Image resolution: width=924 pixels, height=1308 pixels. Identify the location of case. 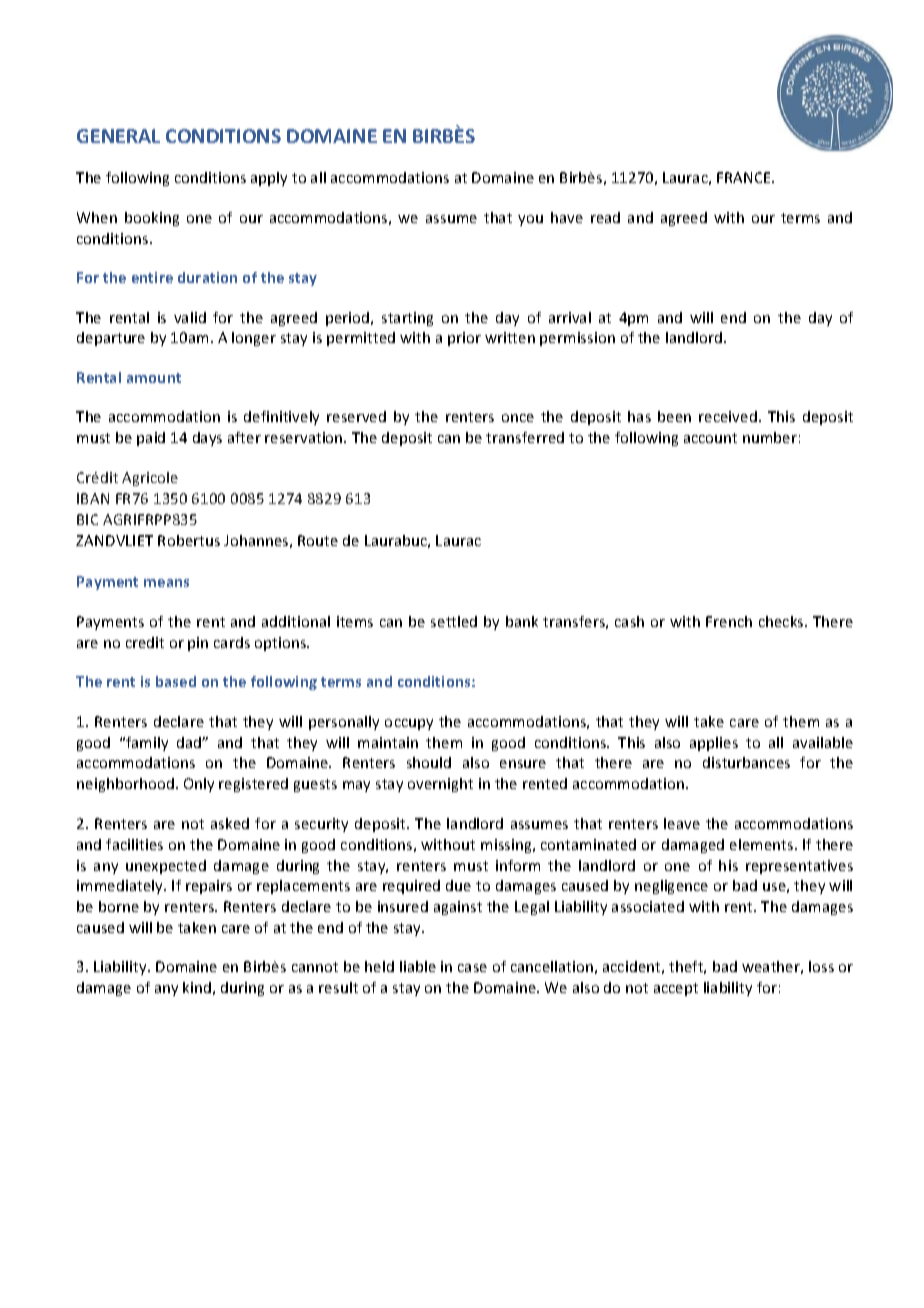
(472, 968).
